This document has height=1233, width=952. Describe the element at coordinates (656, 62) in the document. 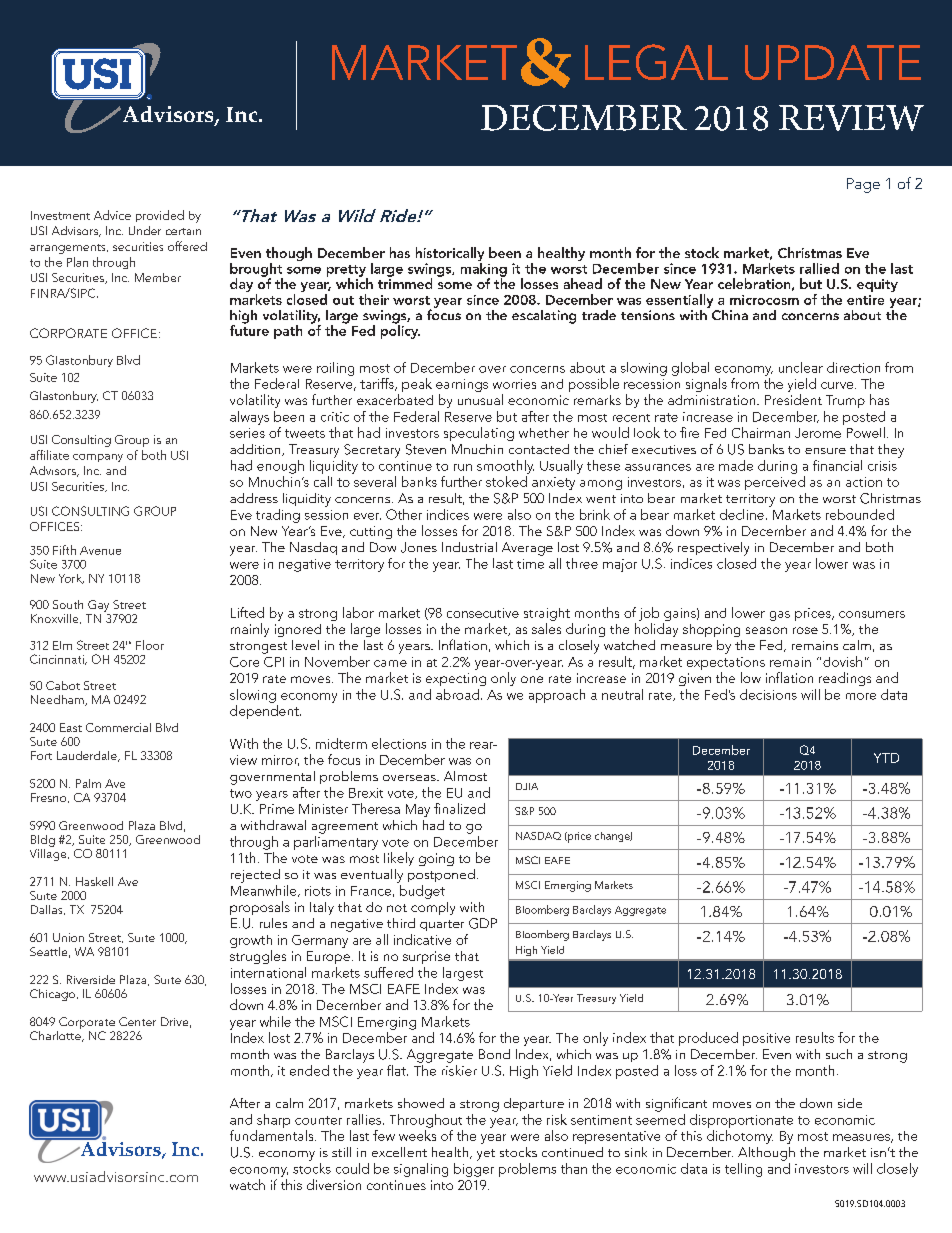

I see `LEGAL` at that location.
